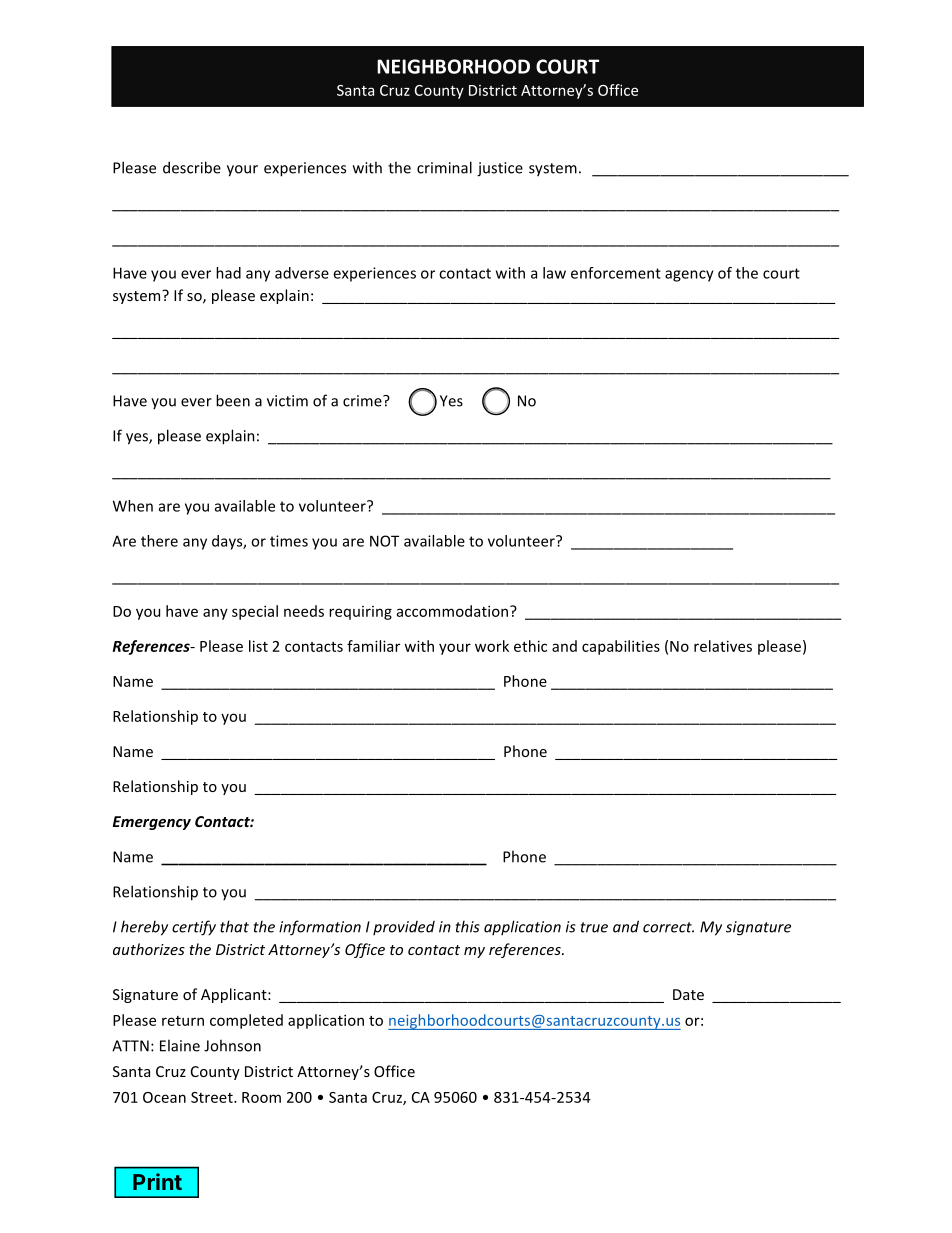 The height and width of the screenshot is (1233, 952). I want to click on crime, so click(363, 401).
